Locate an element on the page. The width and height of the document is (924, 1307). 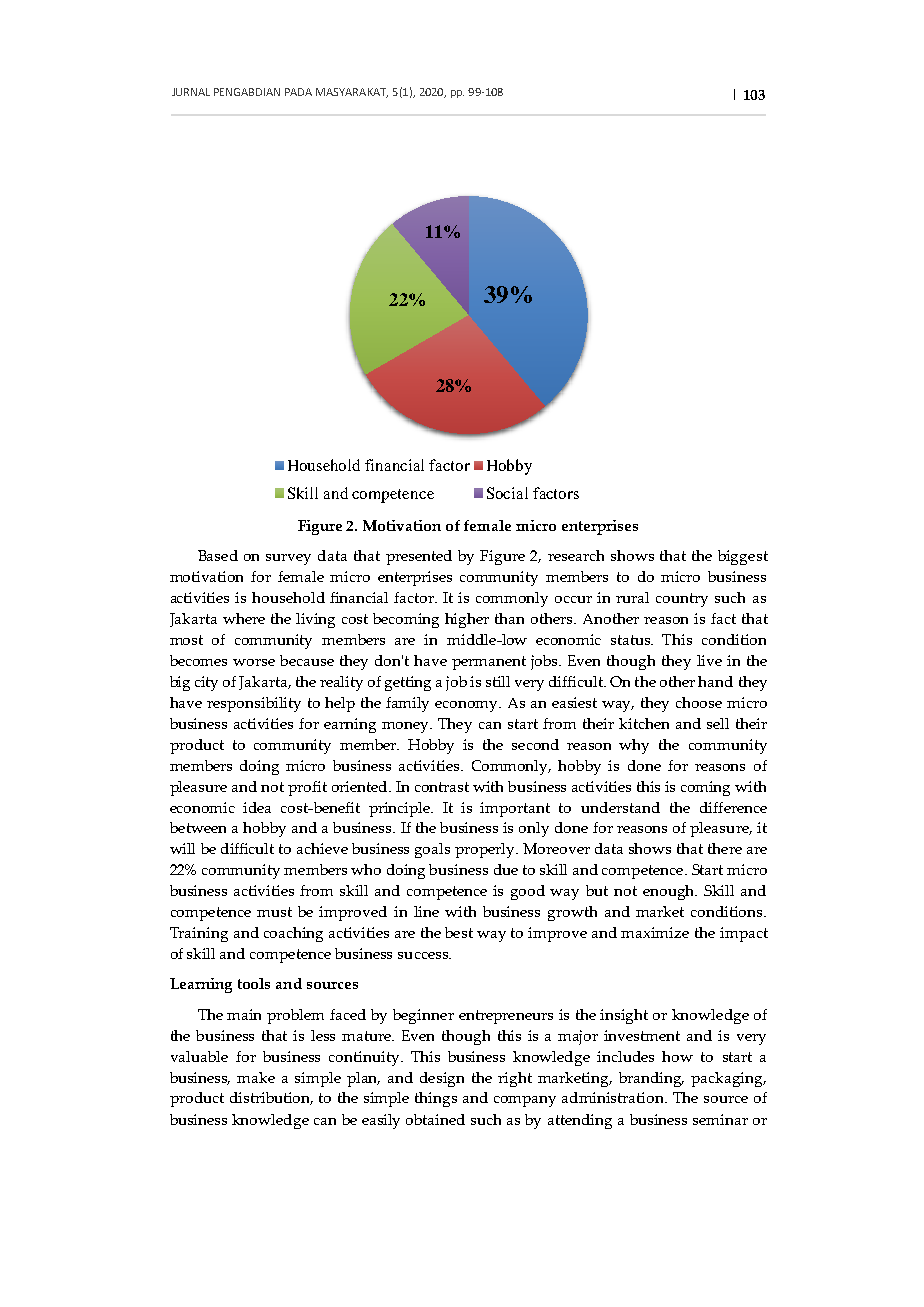
JURNAL is located at coordinates (191, 92).
